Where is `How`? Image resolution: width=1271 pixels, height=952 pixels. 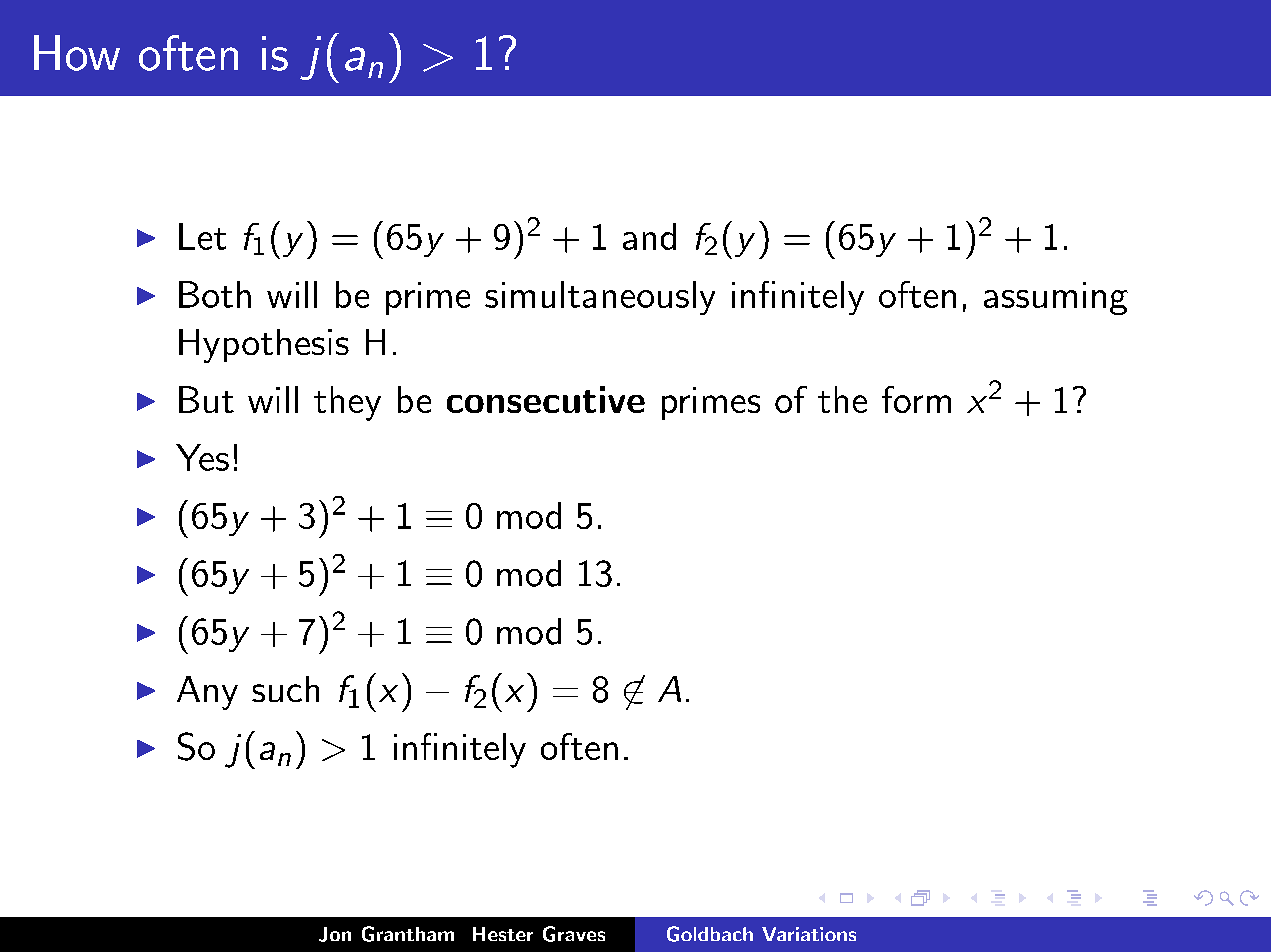
How is located at coordinates (77, 53).
